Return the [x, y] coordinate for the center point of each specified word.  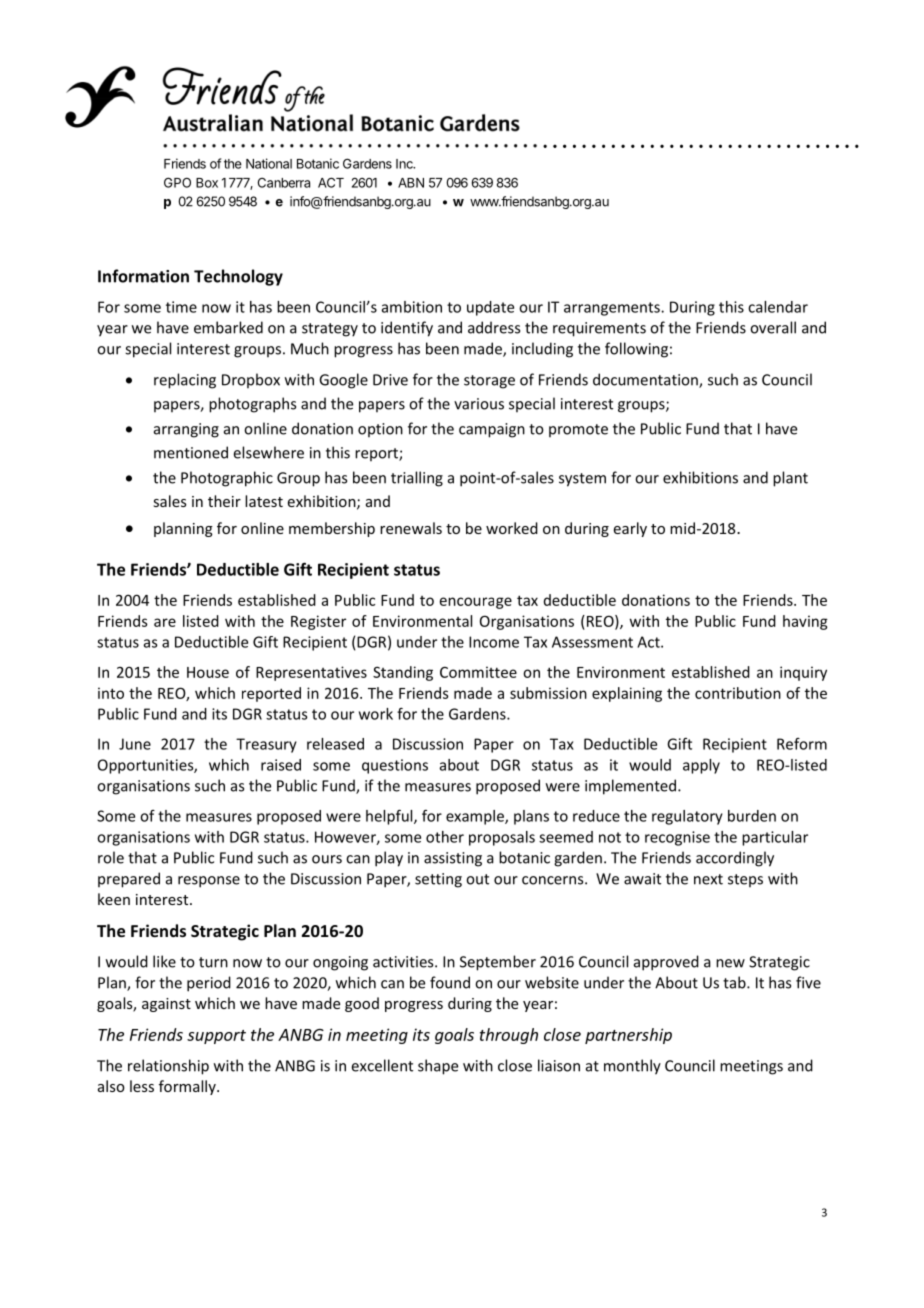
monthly [632, 1067]
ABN [411, 183]
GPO [177, 182]
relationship [168, 1067]
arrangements [613, 309]
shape [438, 1067]
